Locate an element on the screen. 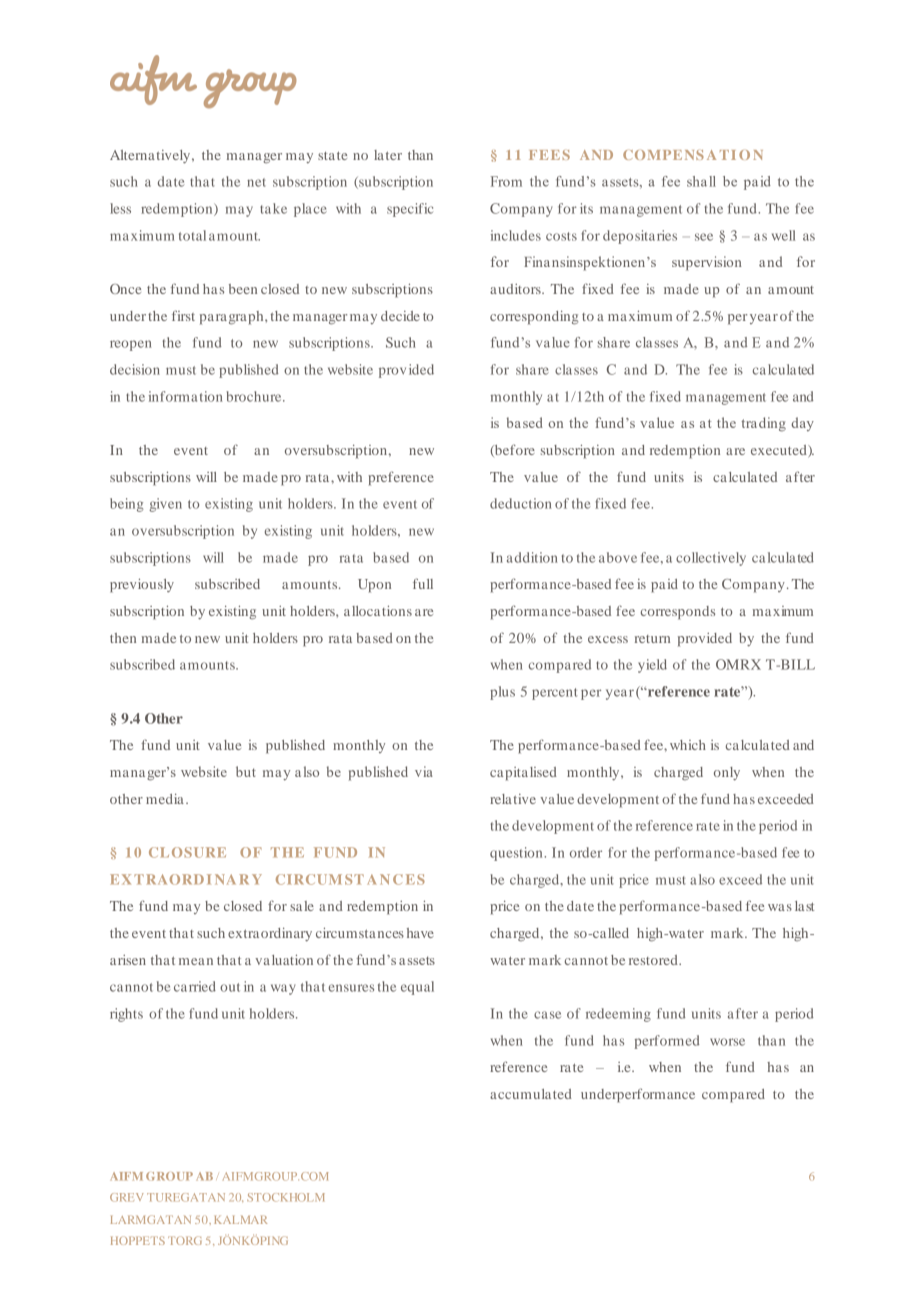 The width and height of the screenshot is (924, 1309). mean is located at coordinates (196, 961).
